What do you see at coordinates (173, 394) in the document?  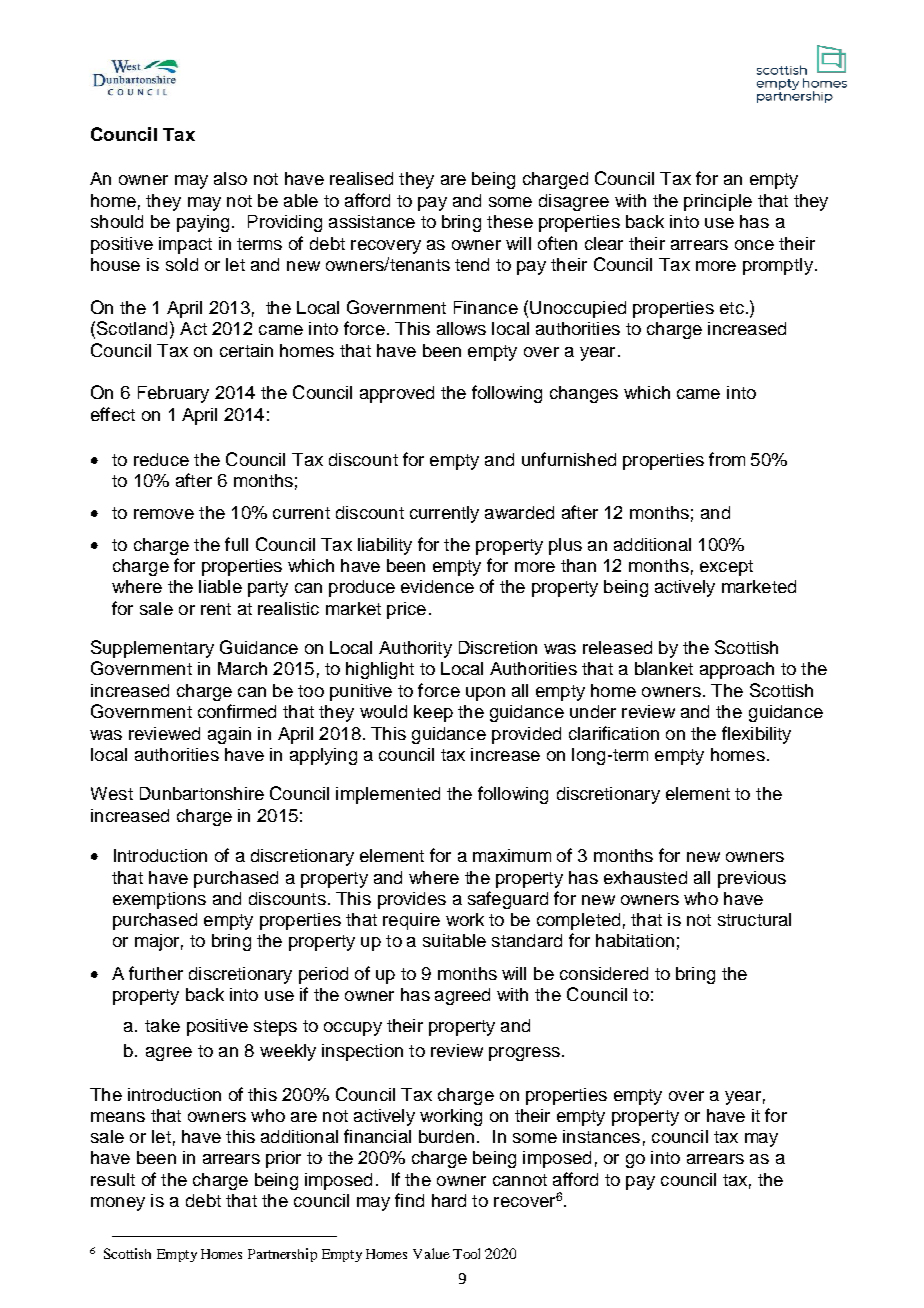 I see `February` at bounding box center [173, 394].
